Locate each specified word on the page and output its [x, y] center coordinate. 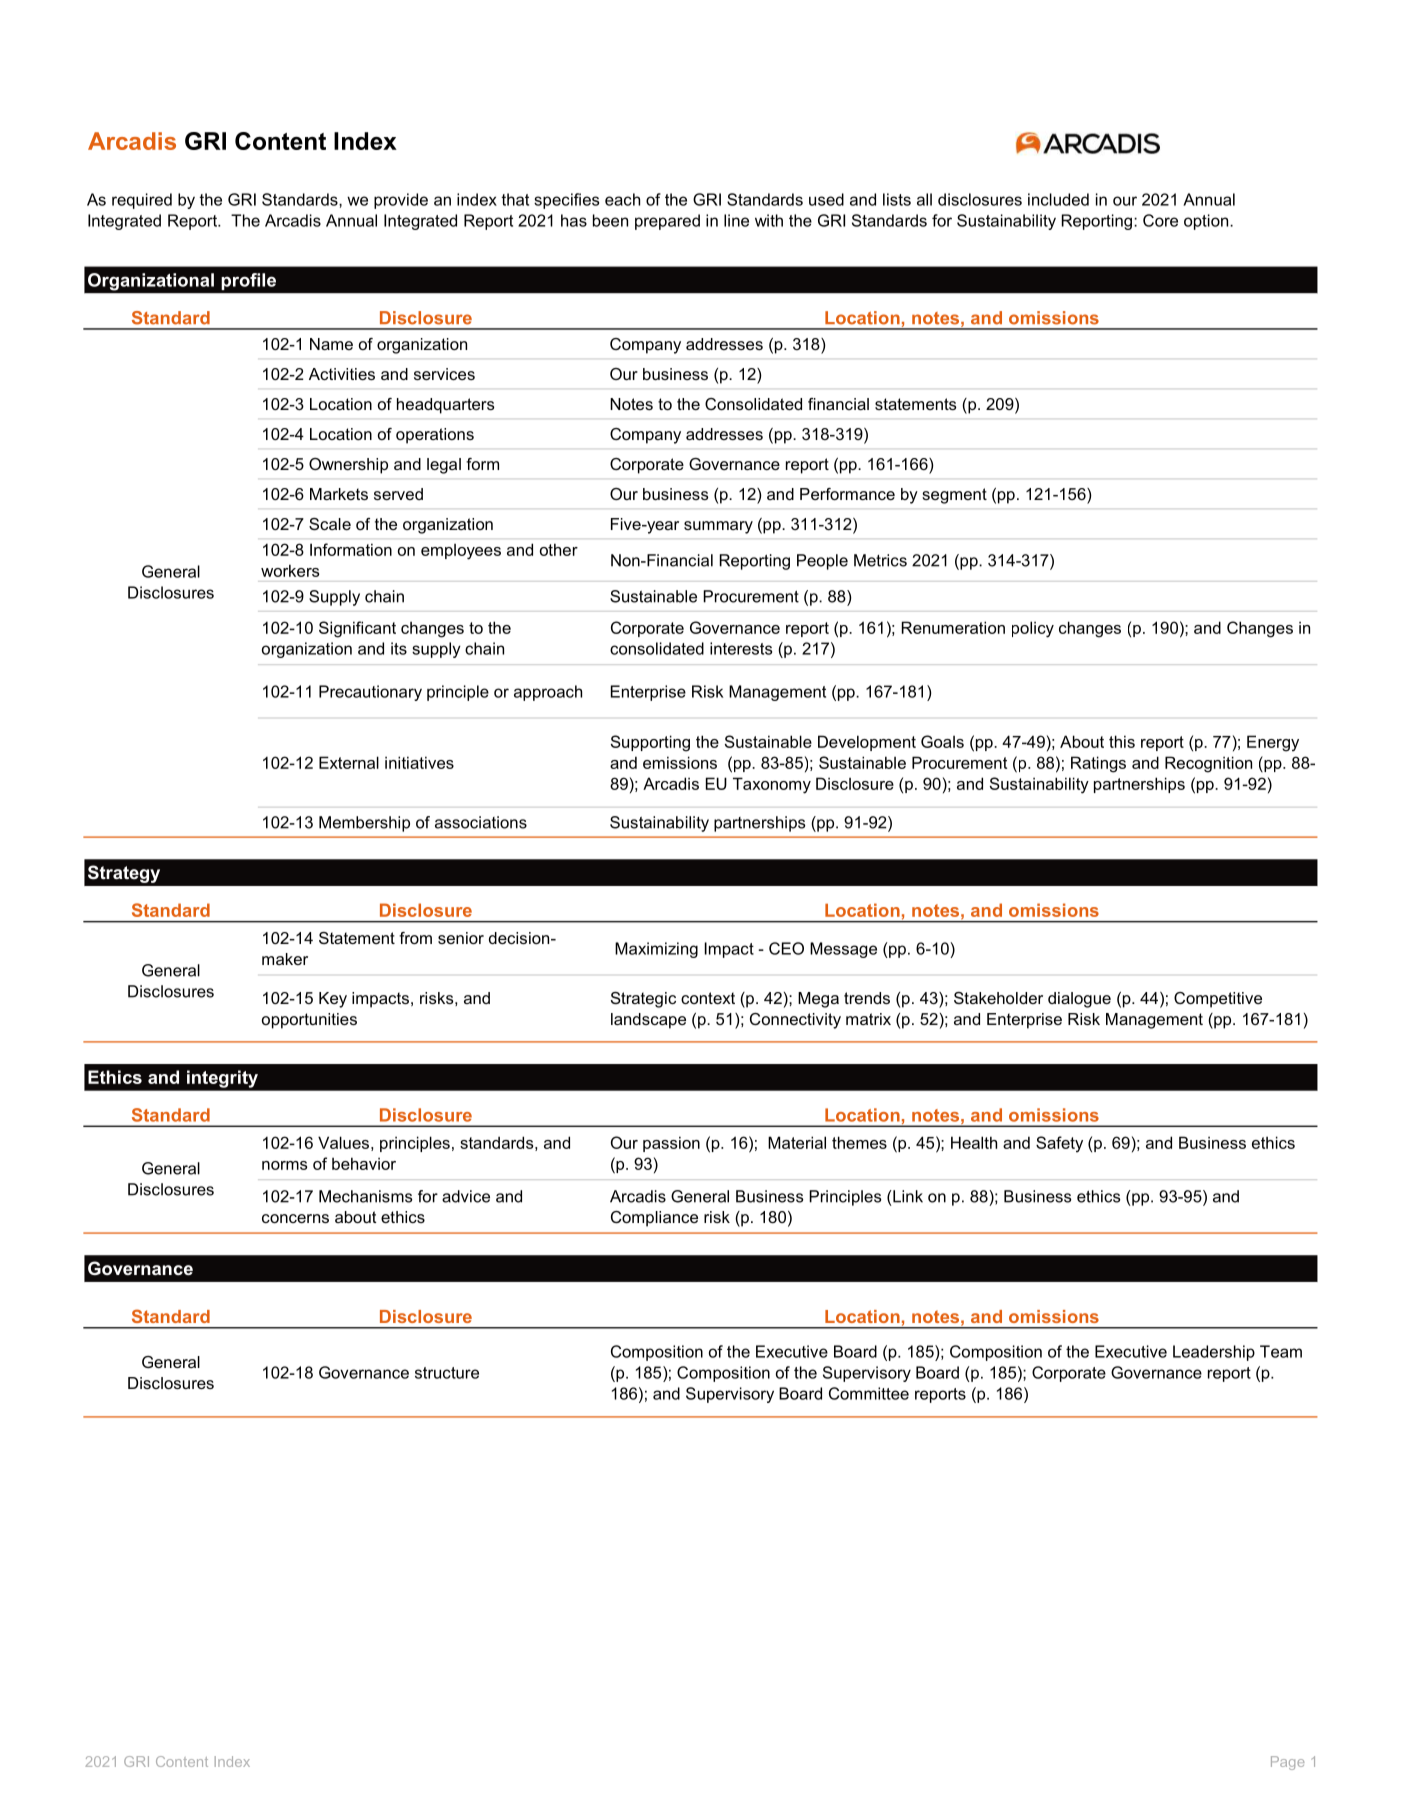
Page [1287, 1763]
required [142, 201]
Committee [869, 1393]
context [708, 998]
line [736, 220]
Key [333, 1000]
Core [1160, 220]
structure [447, 1373]
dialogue [1079, 1000]
